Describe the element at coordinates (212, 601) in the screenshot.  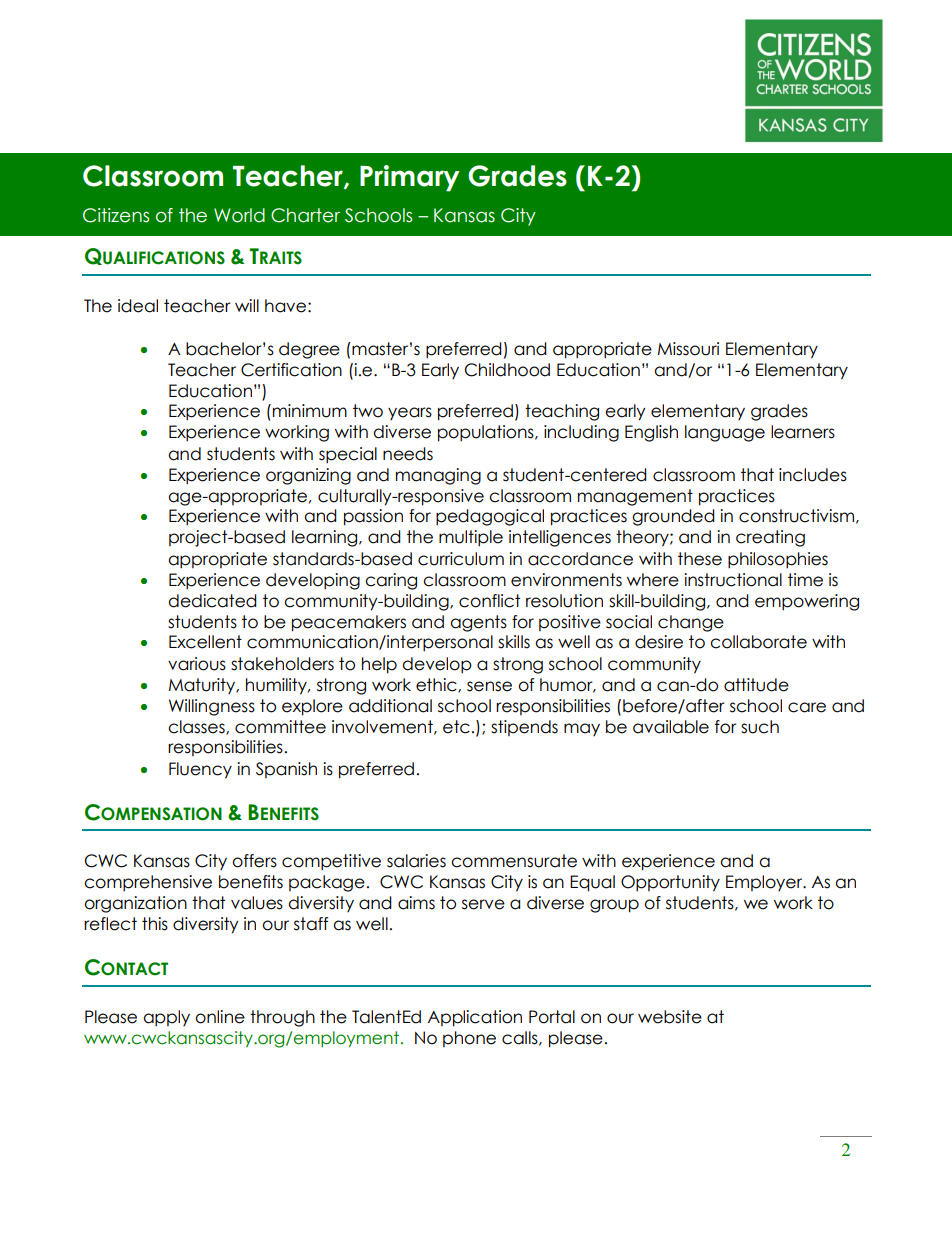
I see `dedicated` at that location.
